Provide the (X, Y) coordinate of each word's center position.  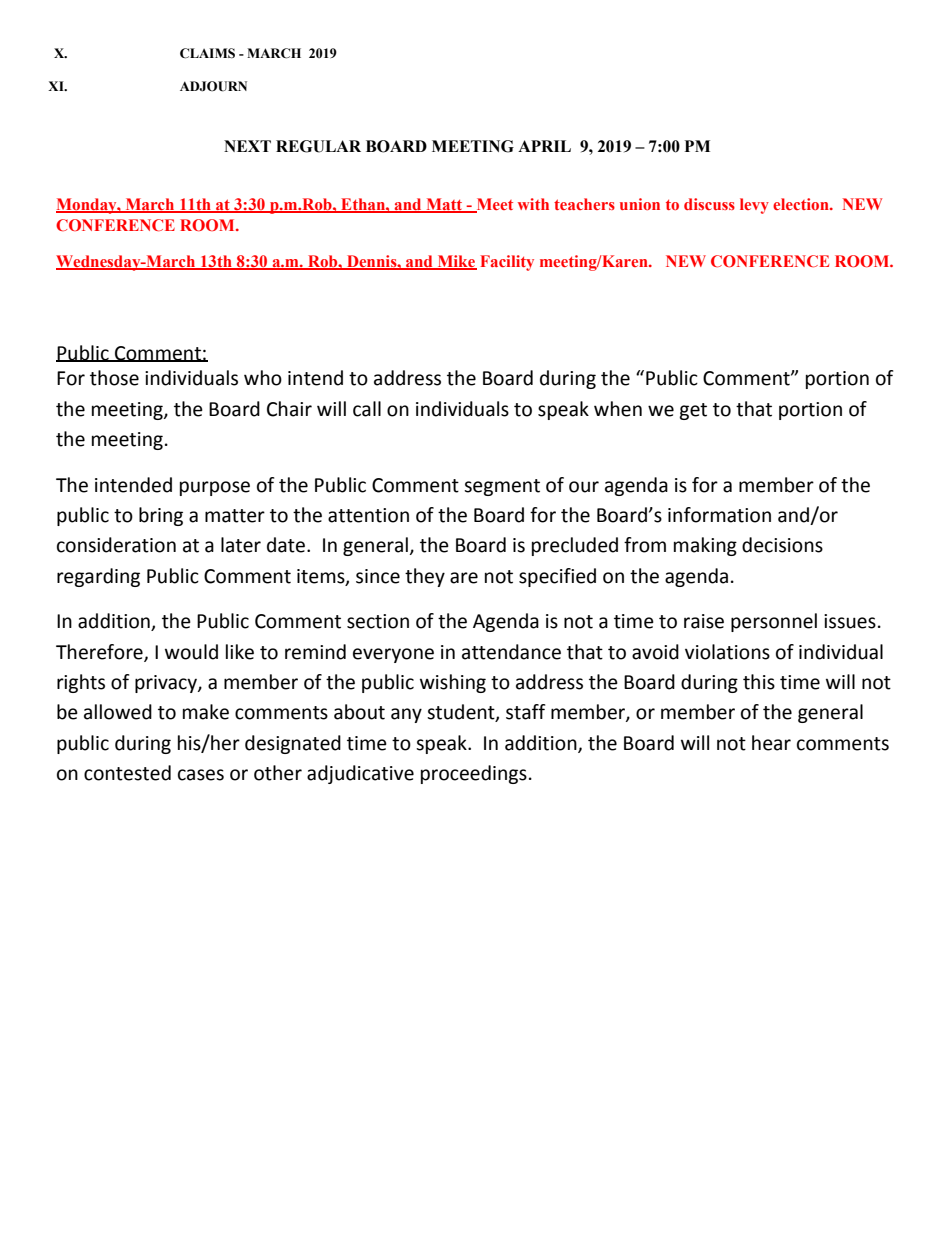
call (367, 409)
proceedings (474, 774)
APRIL (544, 146)
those (114, 378)
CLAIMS (207, 53)
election (802, 204)
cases (201, 775)
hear (771, 743)
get (693, 411)
